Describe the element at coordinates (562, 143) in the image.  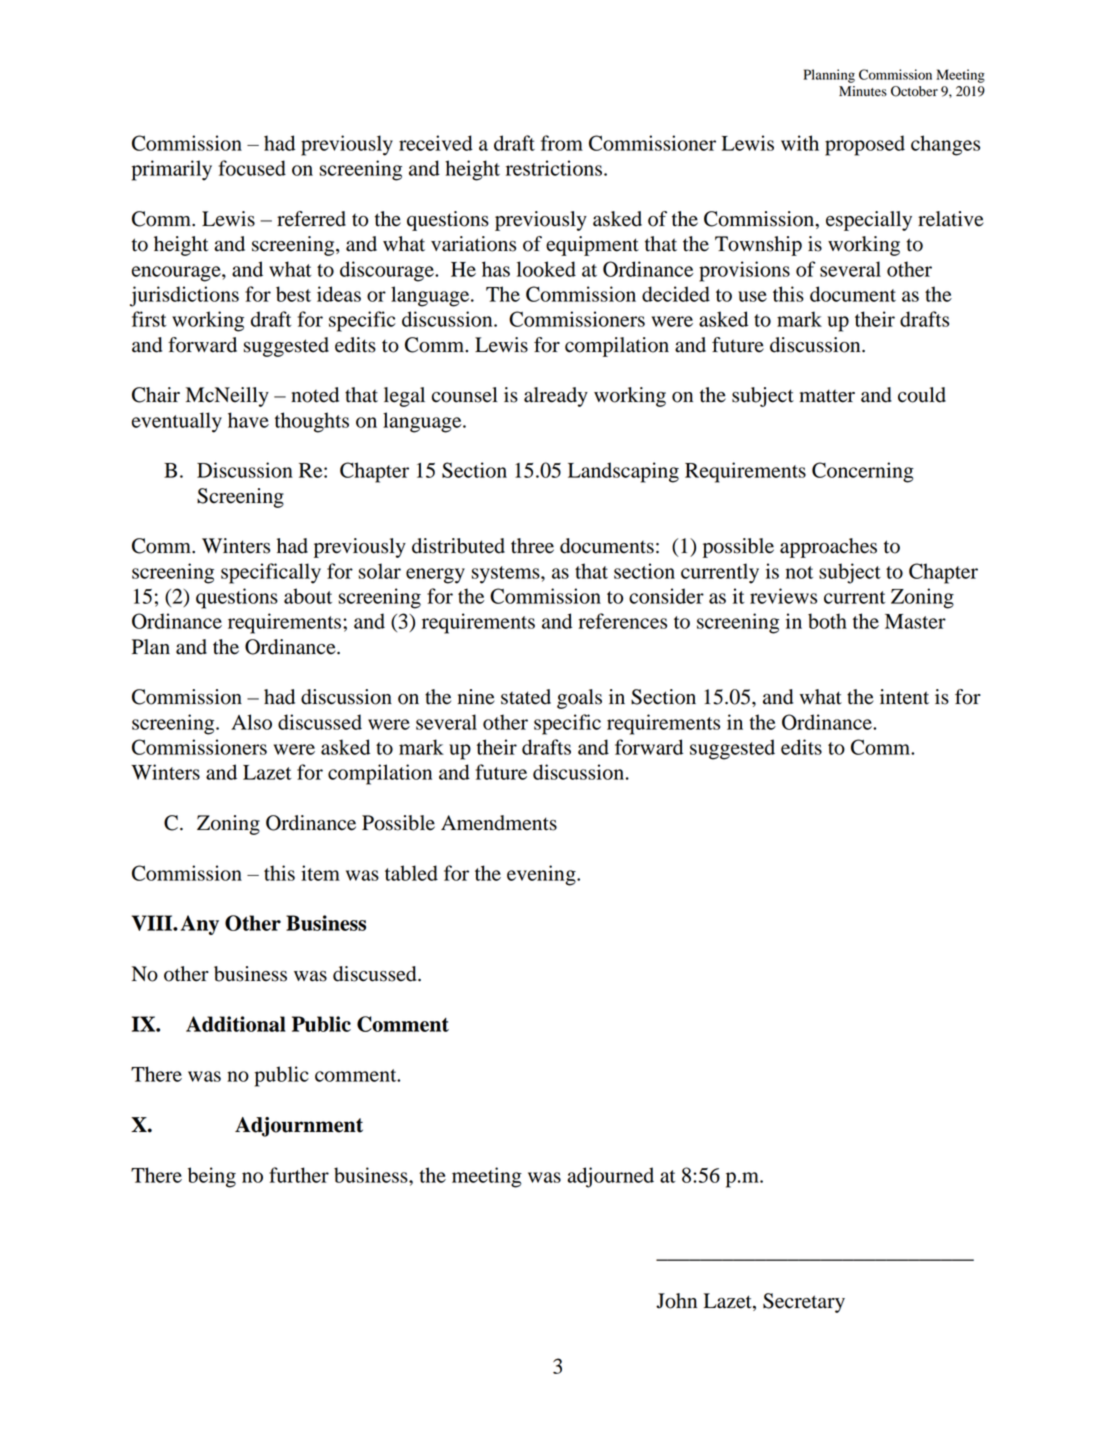
I see `from` at that location.
